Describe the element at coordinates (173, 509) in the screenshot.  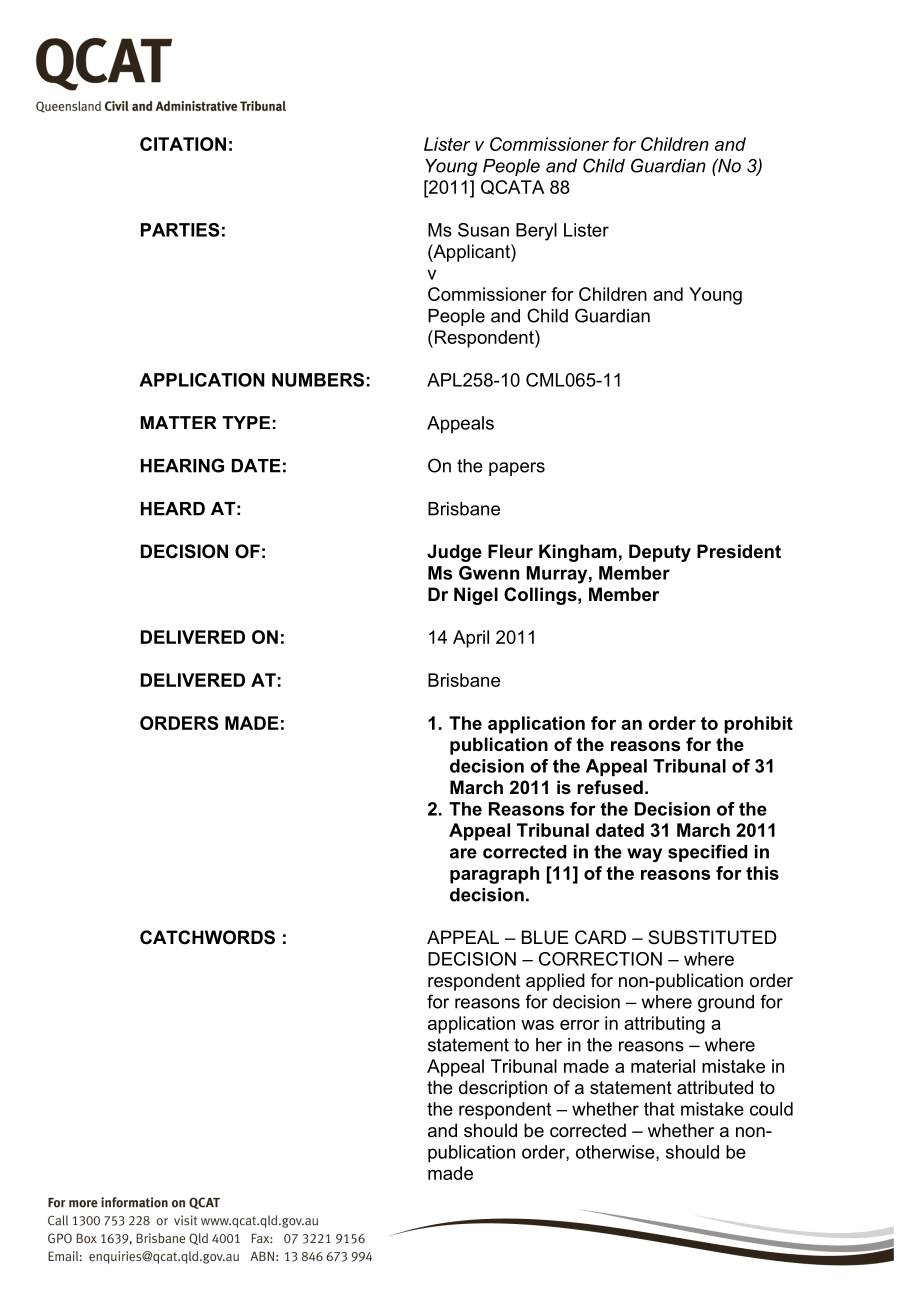
I see `HEARD` at that location.
